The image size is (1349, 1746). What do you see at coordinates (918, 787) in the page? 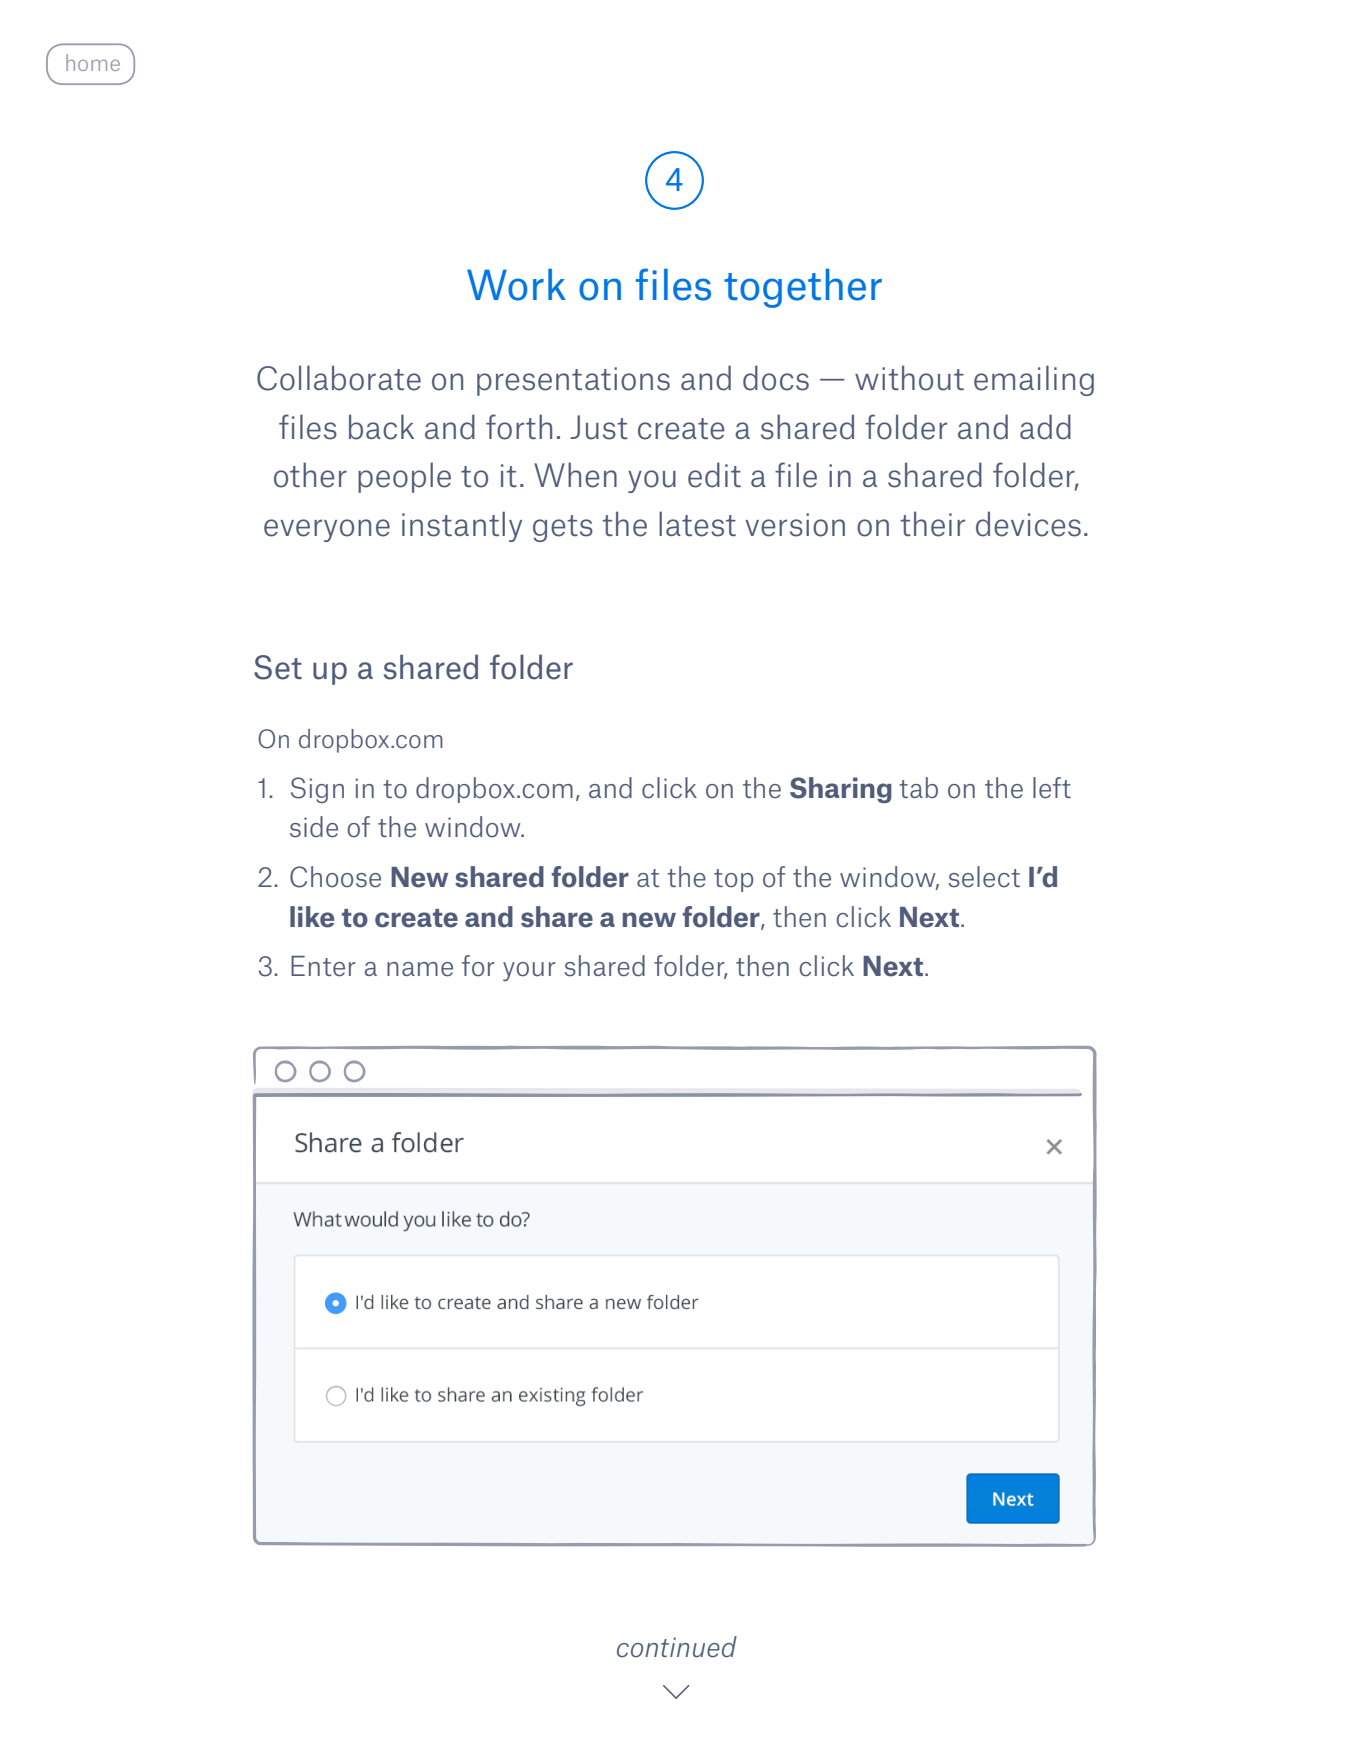
I see `tab` at bounding box center [918, 787].
